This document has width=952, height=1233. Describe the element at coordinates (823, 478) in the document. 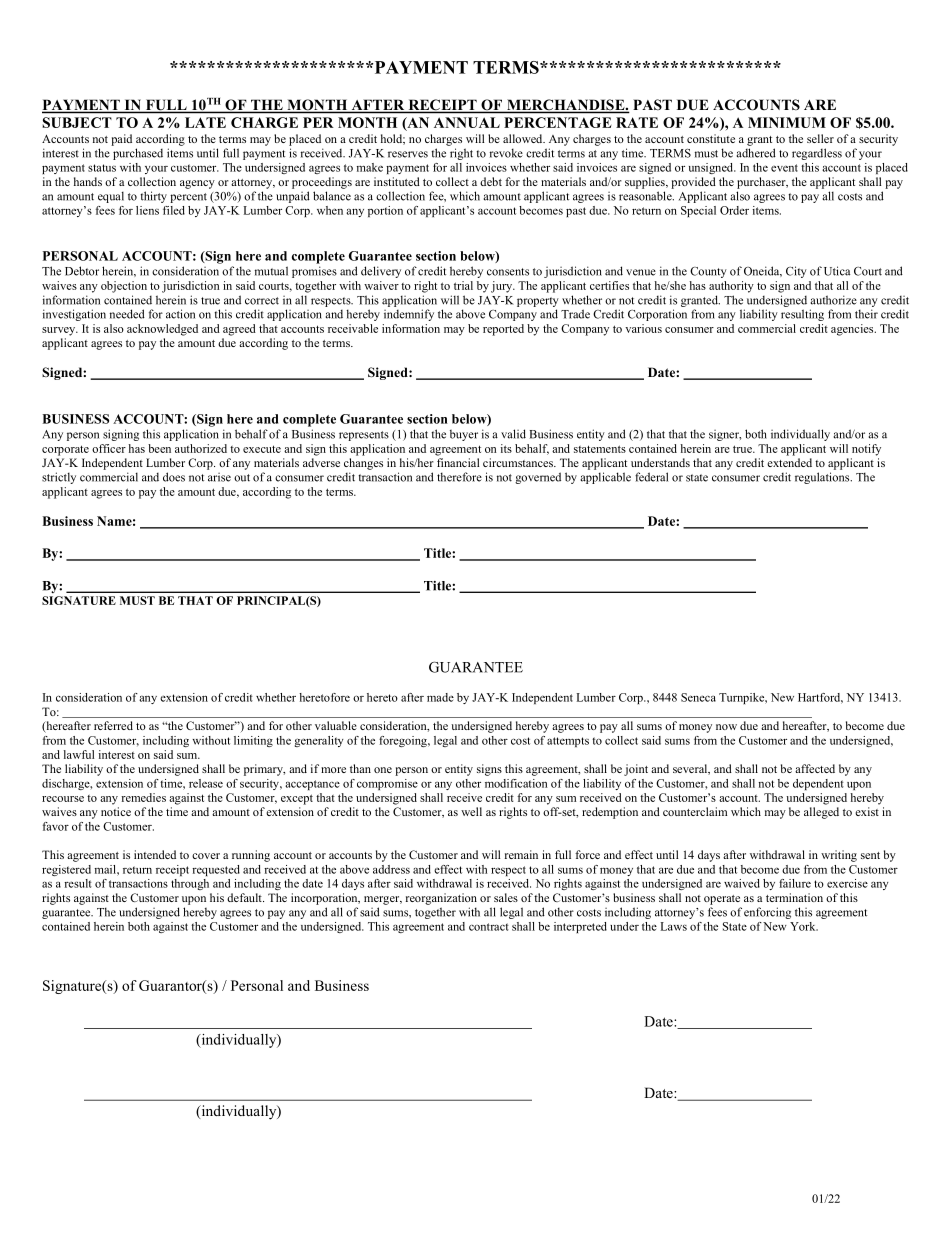

I see `regulations` at that location.
